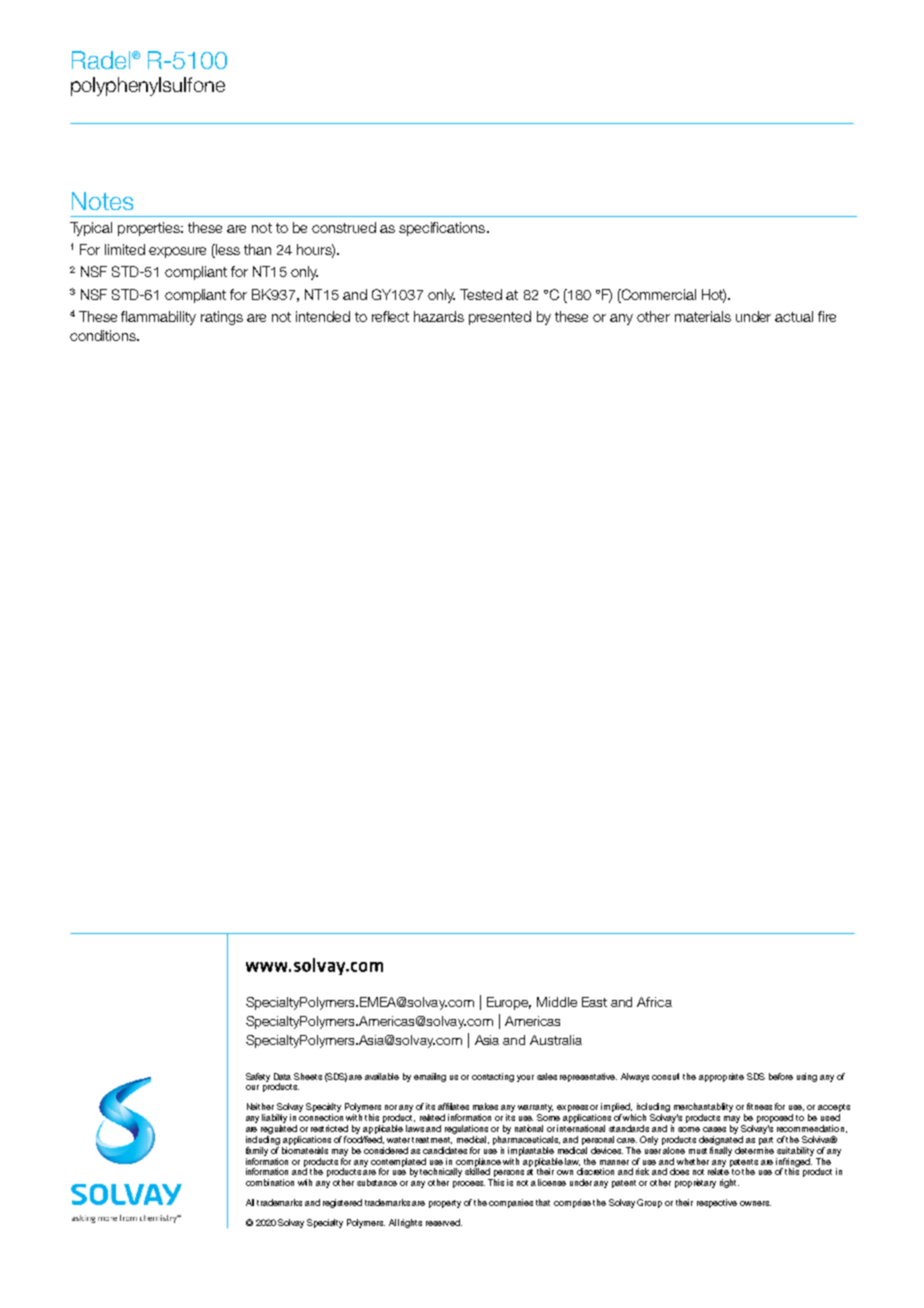 The image size is (924, 1308). What do you see at coordinates (177, 252) in the document?
I see `exposure` at bounding box center [177, 252].
